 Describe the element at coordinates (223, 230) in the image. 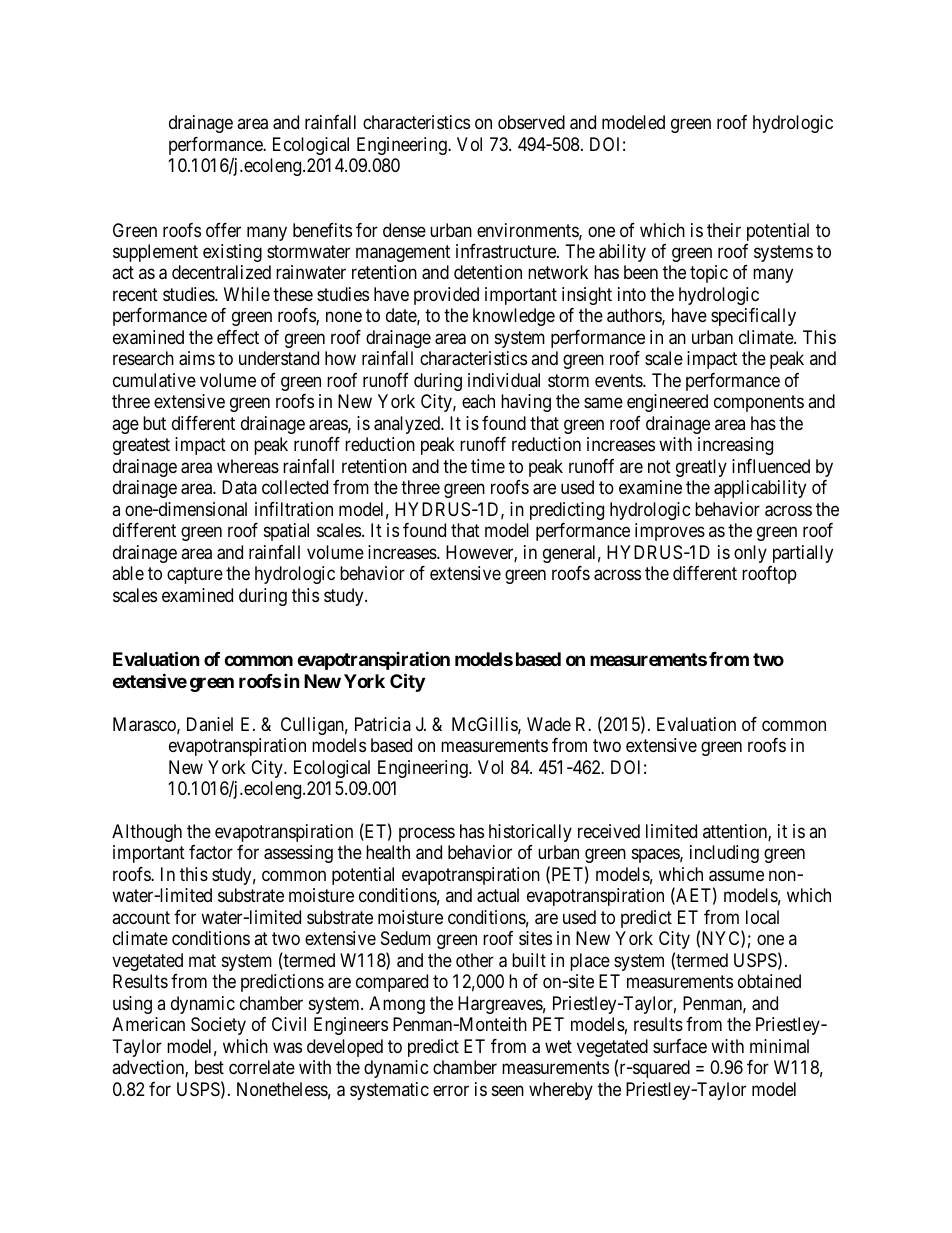

I see `offer` at that location.
